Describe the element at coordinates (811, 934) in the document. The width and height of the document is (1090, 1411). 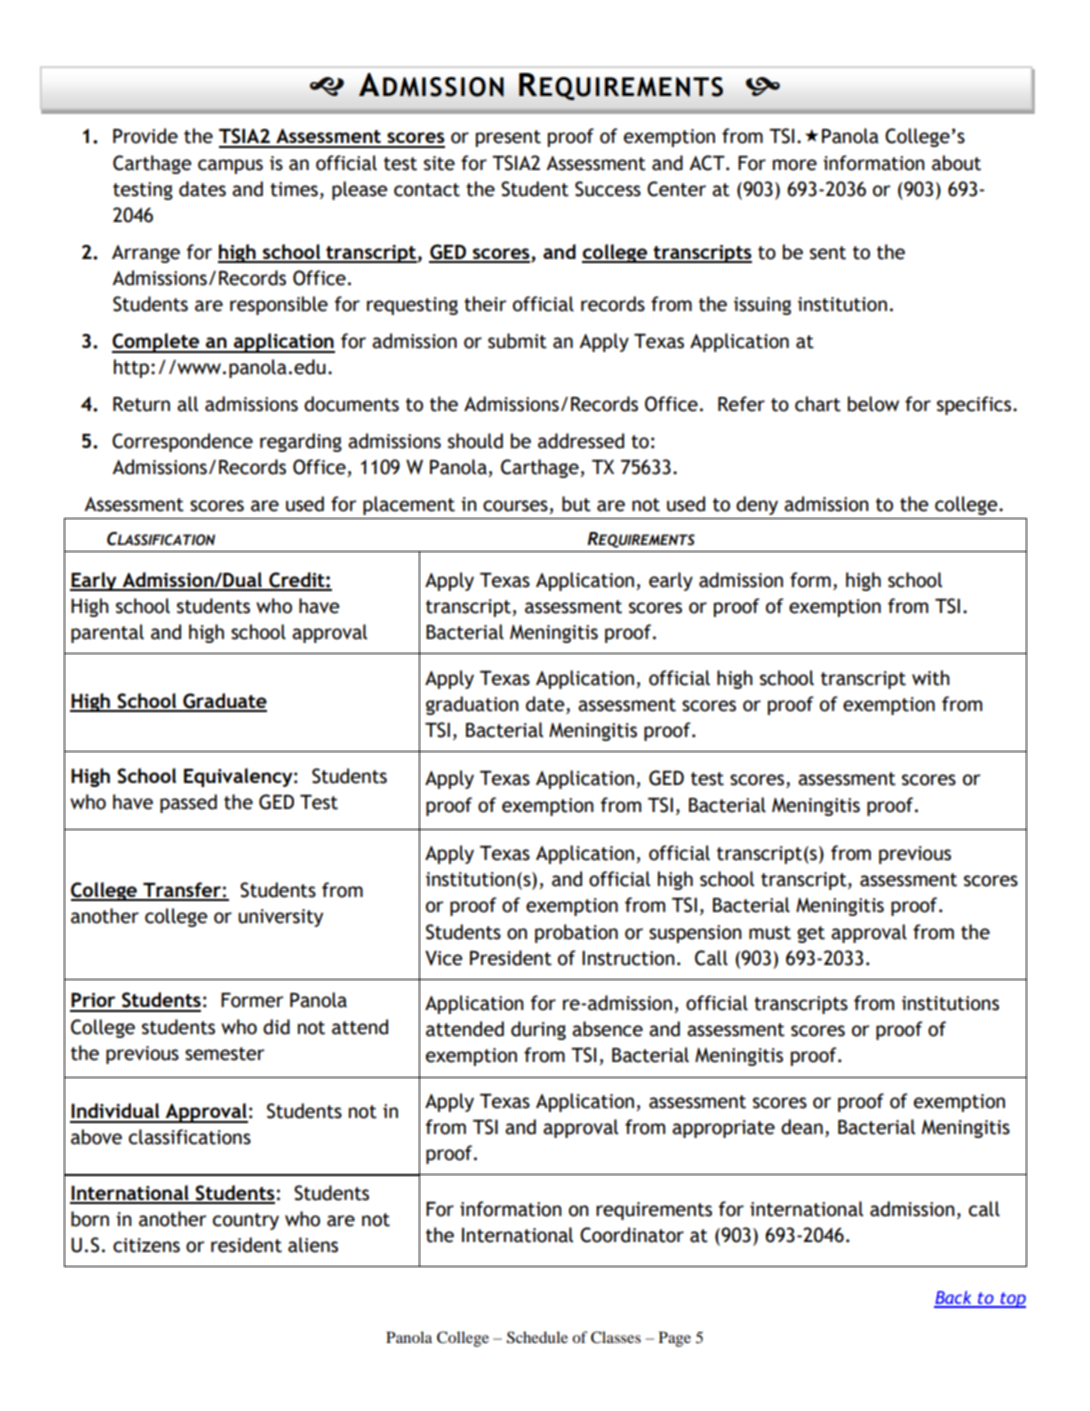
I see `get` at that location.
